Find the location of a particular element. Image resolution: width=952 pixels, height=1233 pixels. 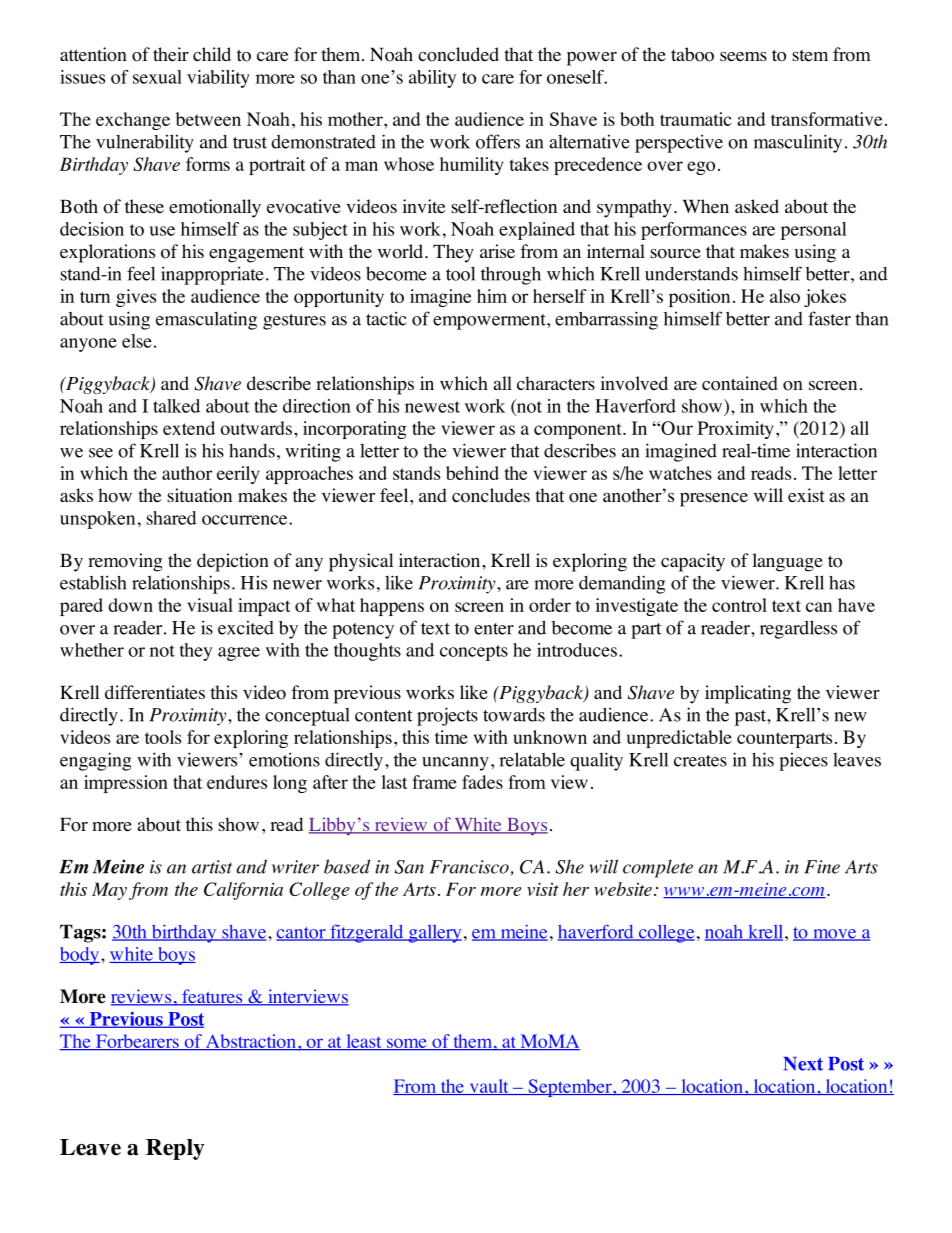

seems is located at coordinates (743, 57).
